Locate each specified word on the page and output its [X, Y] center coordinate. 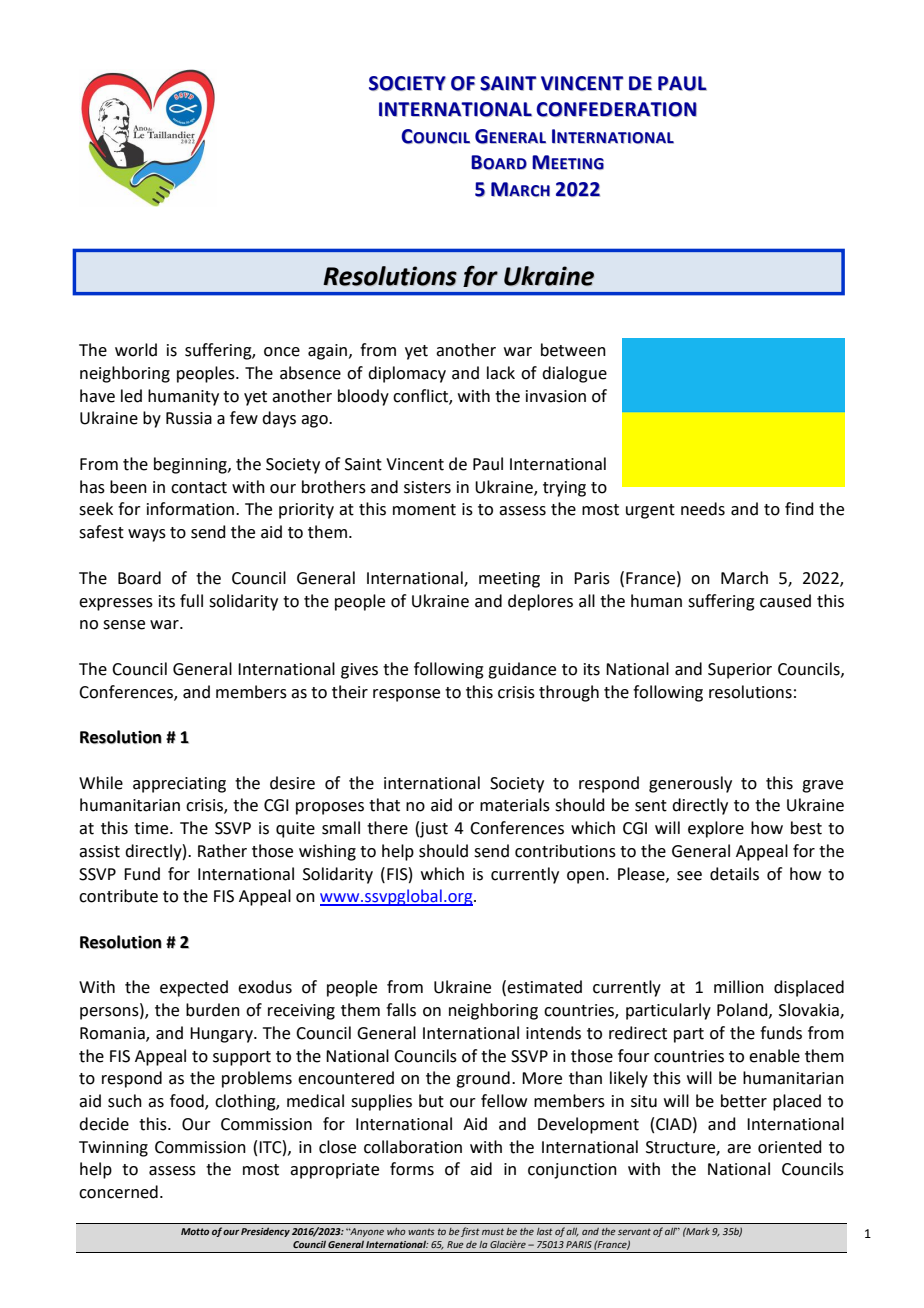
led [131, 396]
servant [634, 1231]
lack [501, 373]
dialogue [574, 374]
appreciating [179, 785]
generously [690, 784]
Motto [195, 1231]
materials [515, 805]
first [470, 1232]
